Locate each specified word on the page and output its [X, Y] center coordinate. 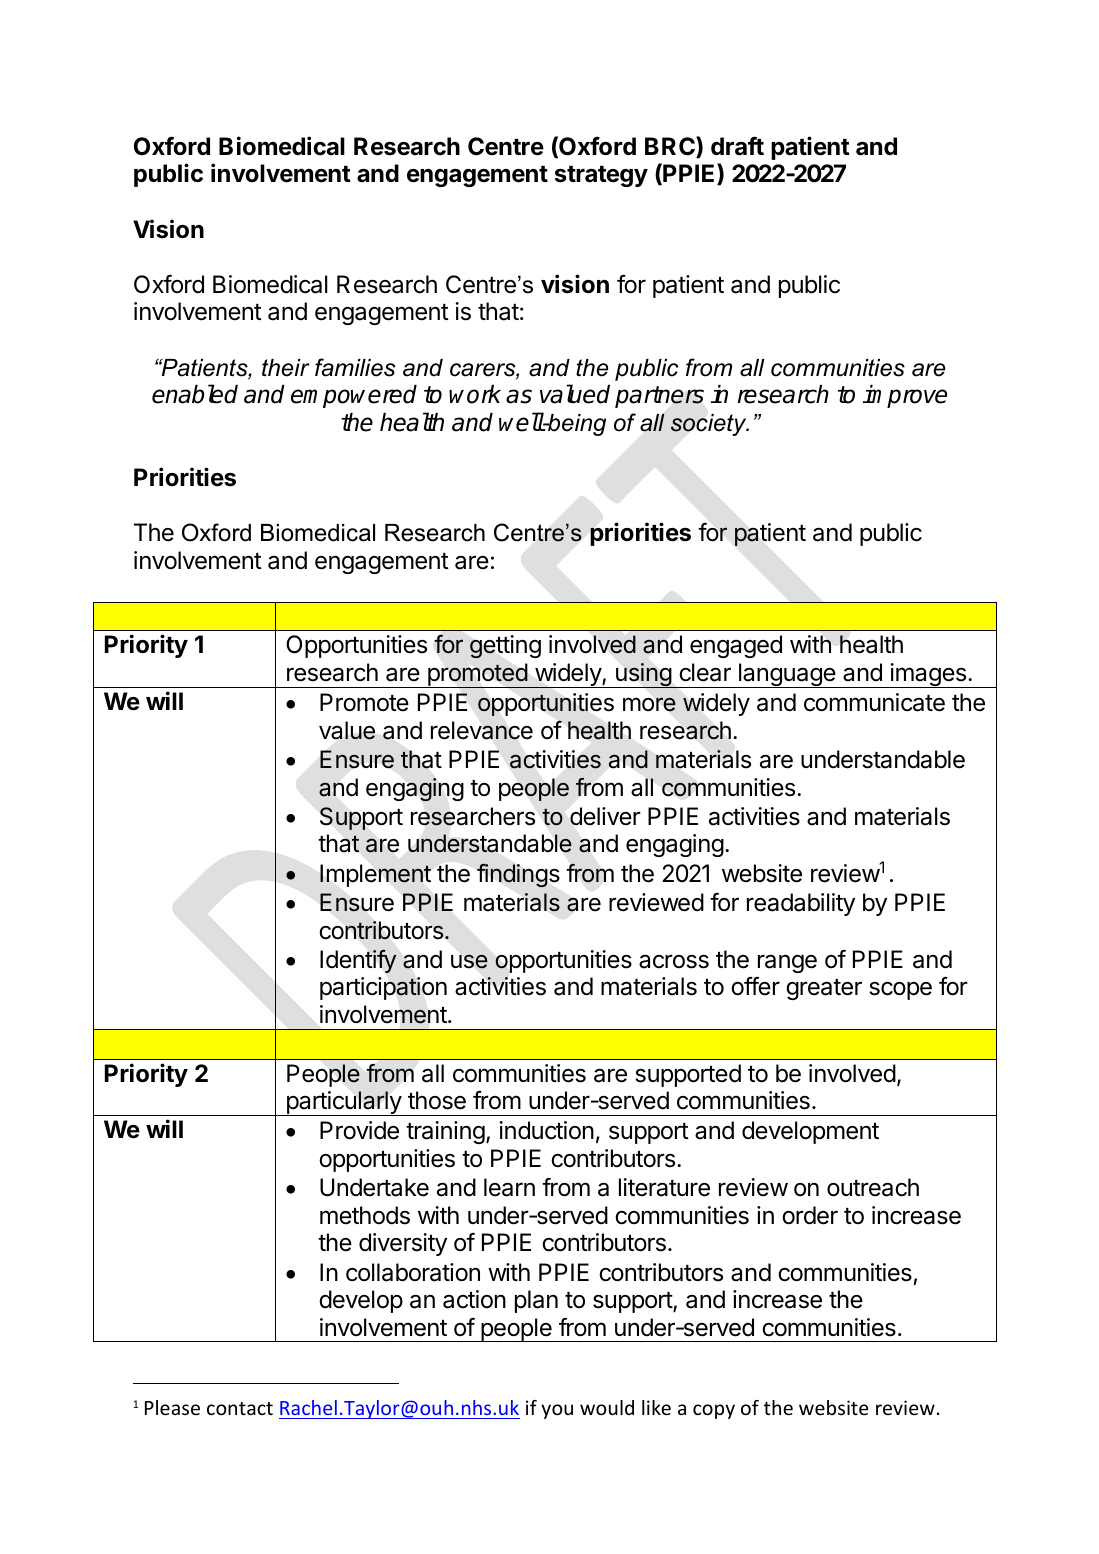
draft [737, 146]
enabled [195, 394]
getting [505, 647]
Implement [375, 875]
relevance [482, 730]
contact [240, 1408]
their [286, 368]
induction [547, 1130]
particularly [343, 1103]
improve [905, 396]
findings [518, 875]
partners [659, 397]
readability [801, 904]
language [786, 675]
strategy [601, 176]
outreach [873, 1187]
